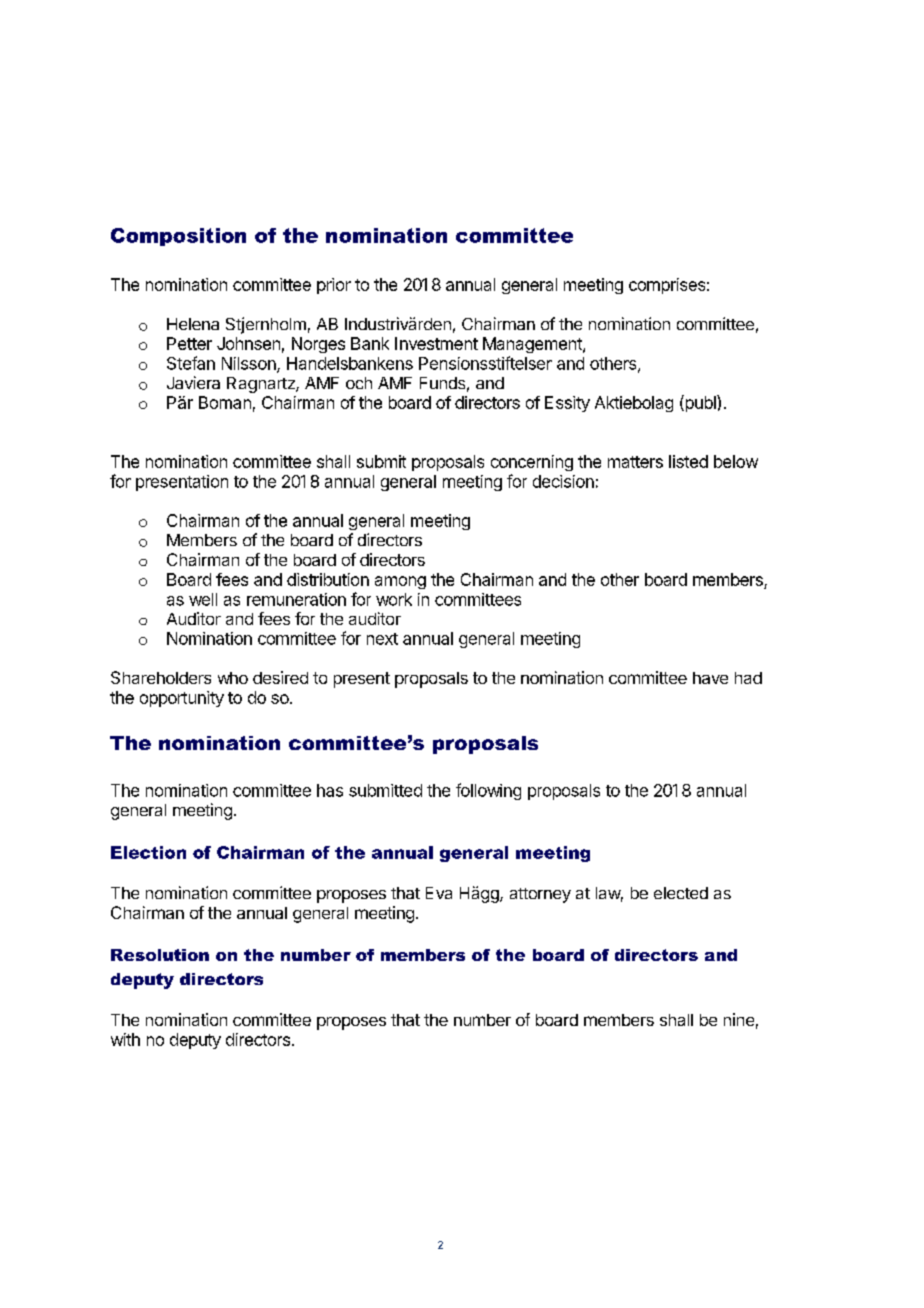 The height and width of the screenshot is (1308, 924). What do you see at coordinates (178, 237) in the screenshot?
I see `Composition` at bounding box center [178, 237].
